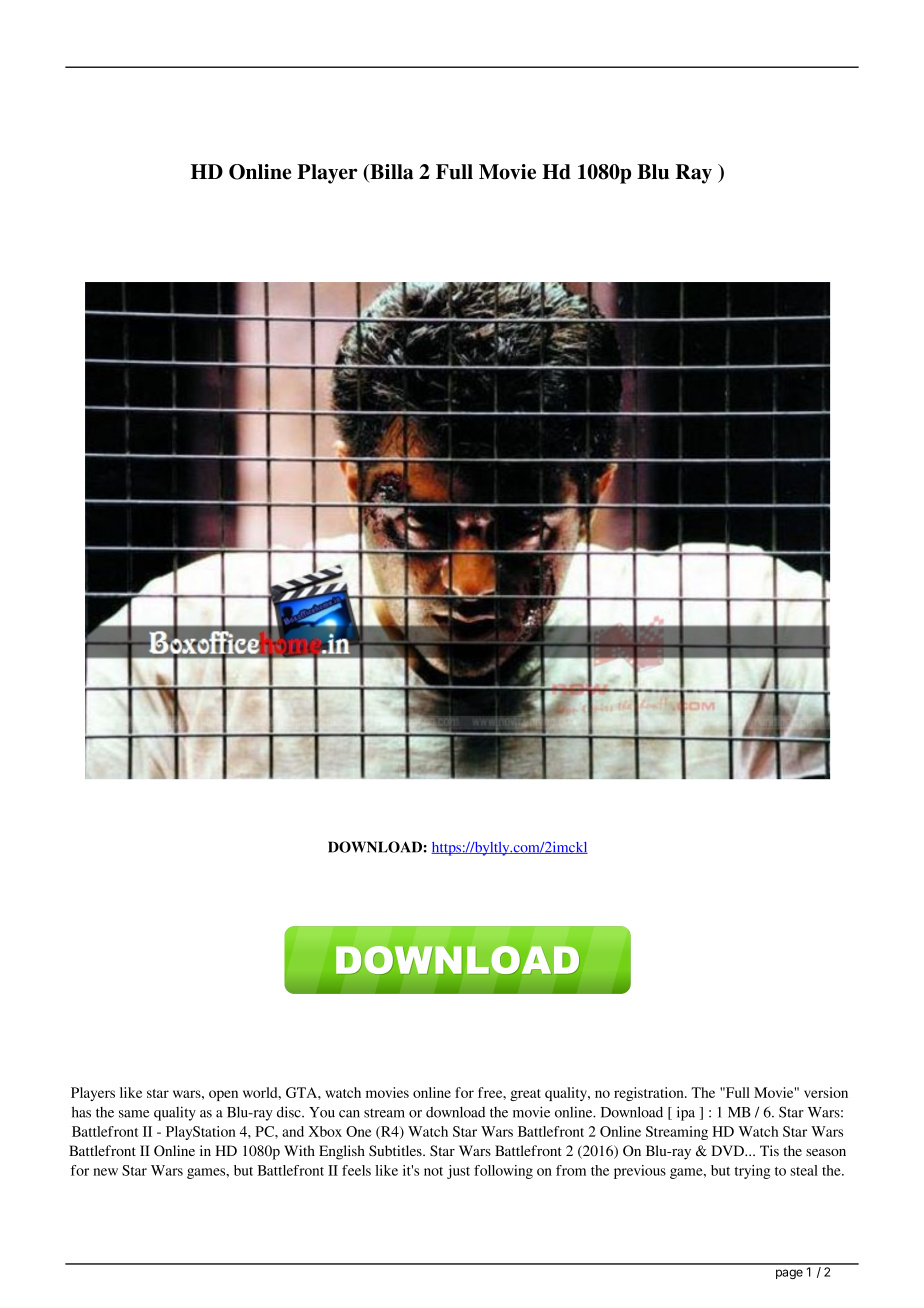 The image size is (924, 1308). I want to click on registration, so click(650, 1094).
